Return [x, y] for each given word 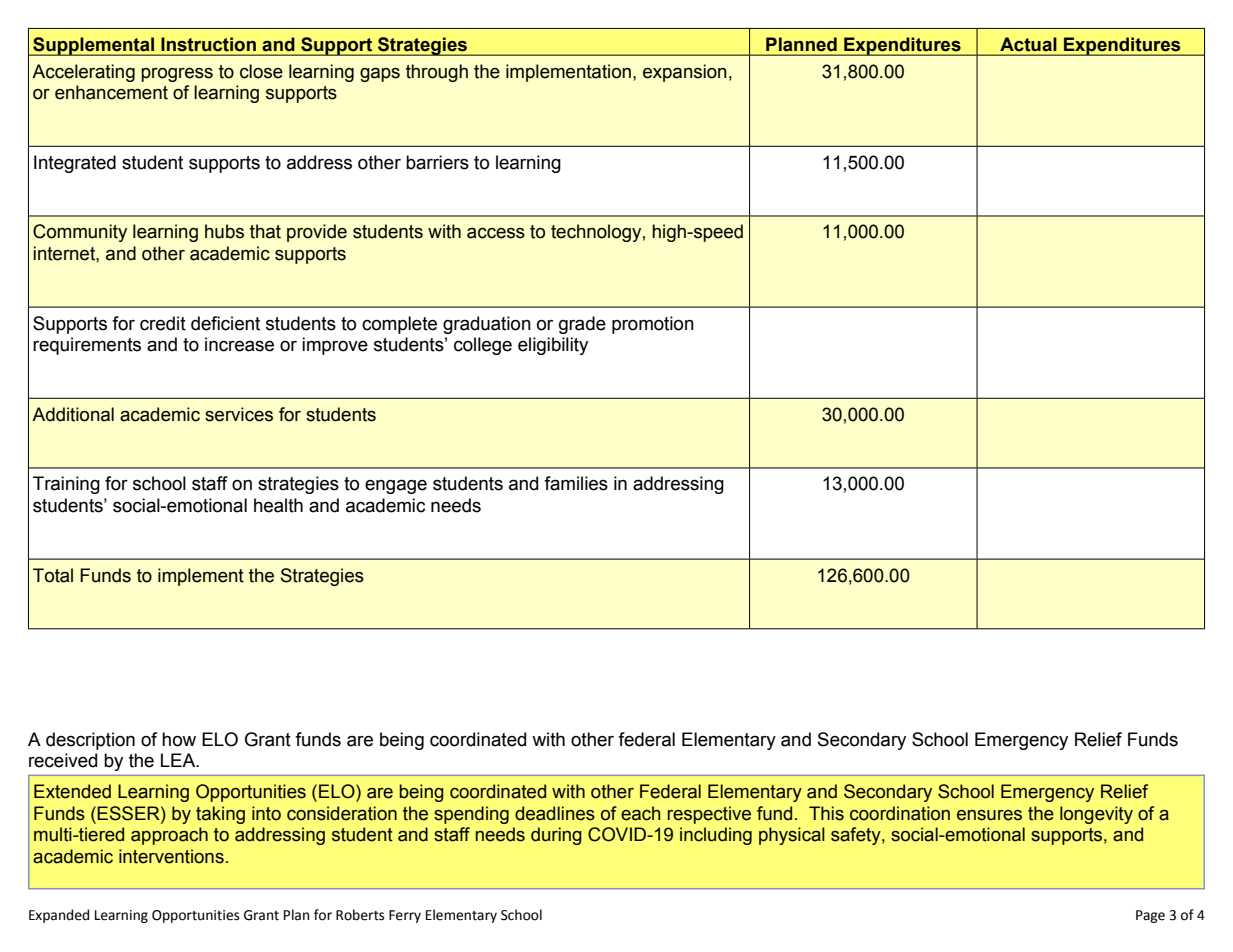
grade [582, 325]
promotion [653, 325]
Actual [1028, 44]
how [179, 739]
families [576, 483]
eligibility [553, 346]
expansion [685, 73]
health [278, 505]
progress [177, 75]
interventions [171, 856]
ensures [989, 815]
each [641, 813]
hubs [224, 231]
